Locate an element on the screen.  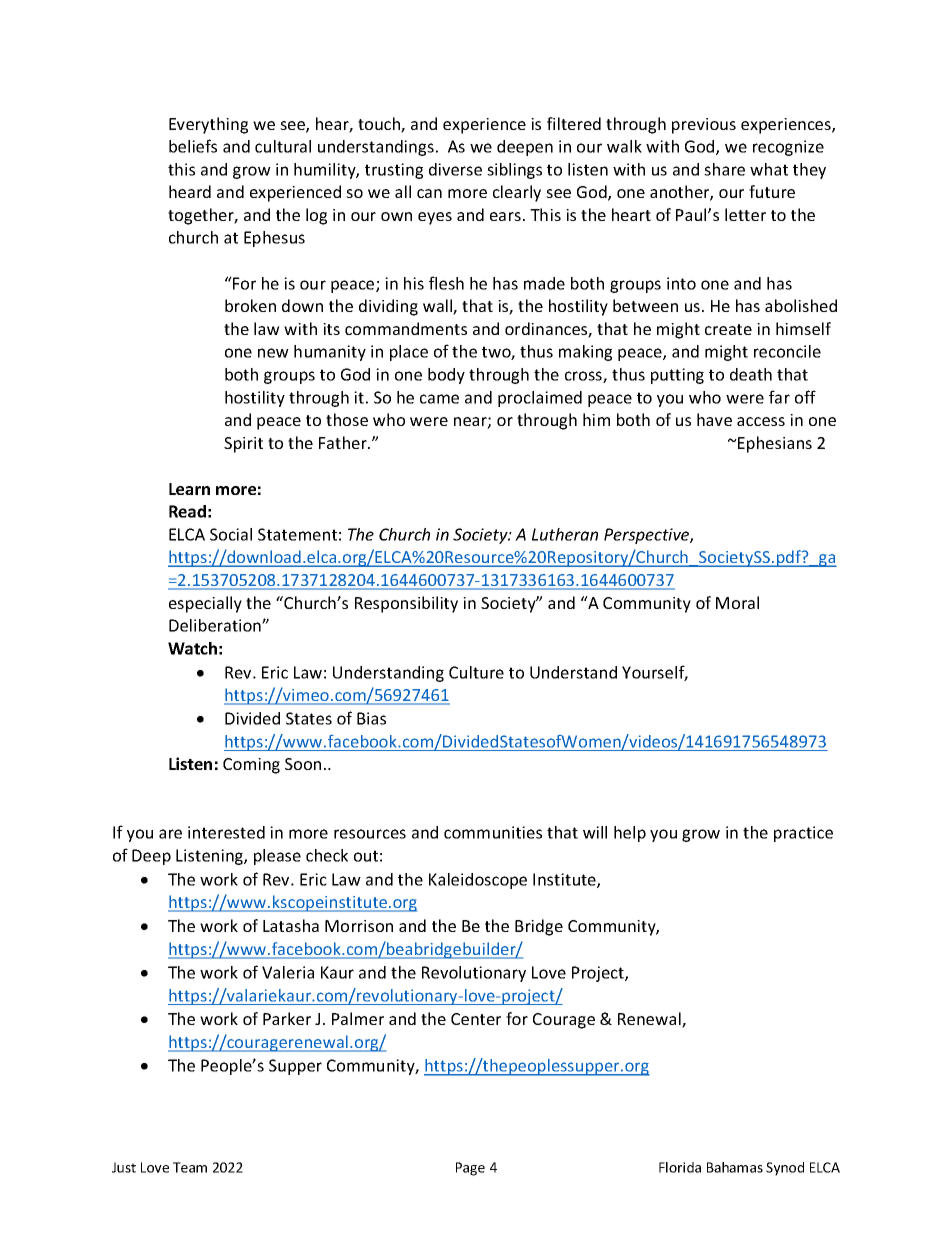
came is located at coordinates (439, 399).
